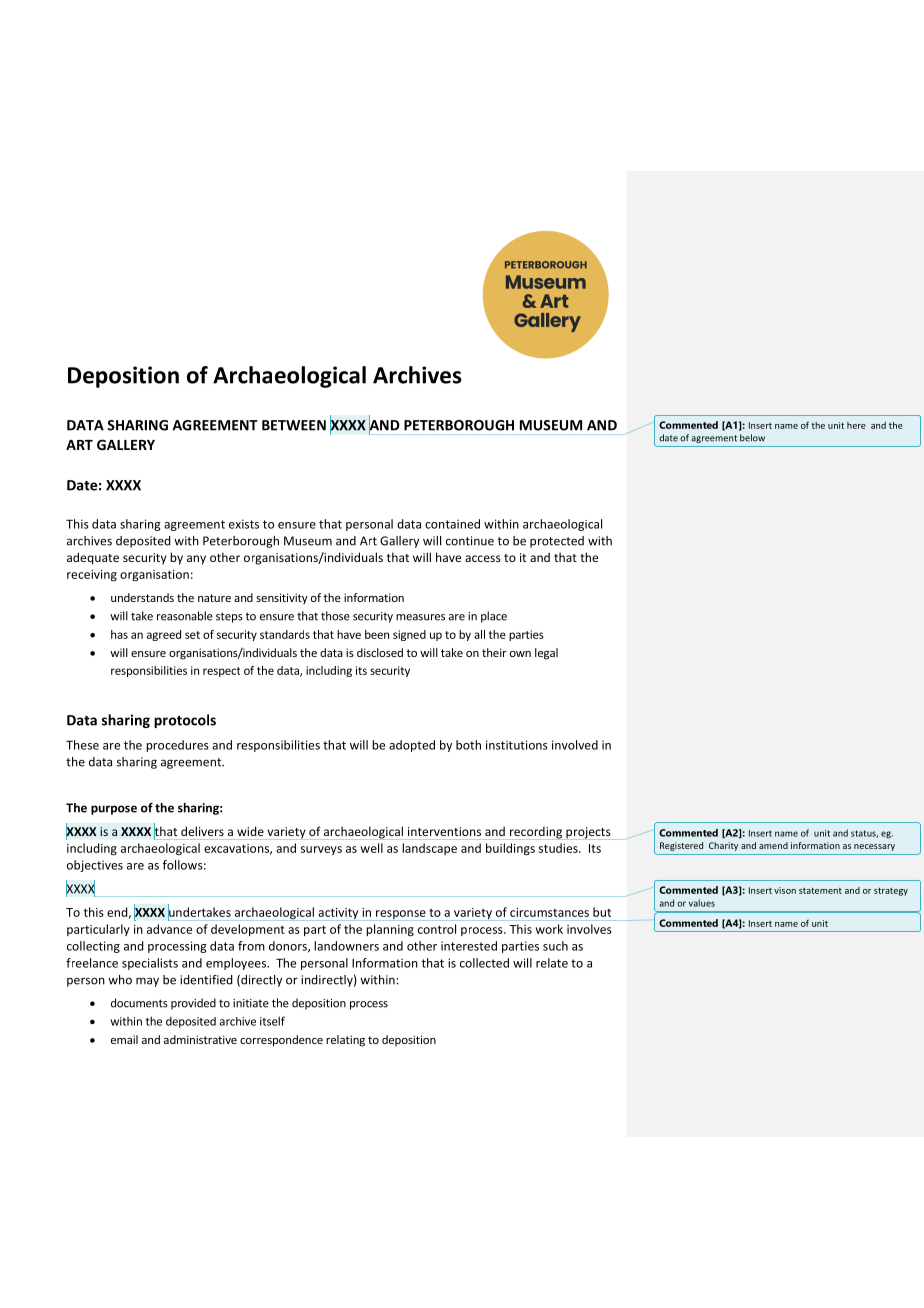 Image resolution: width=924 pixels, height=1308 pixels. Describe the element at coordinates (575, 745) in the page. I see `involved` at that location.
